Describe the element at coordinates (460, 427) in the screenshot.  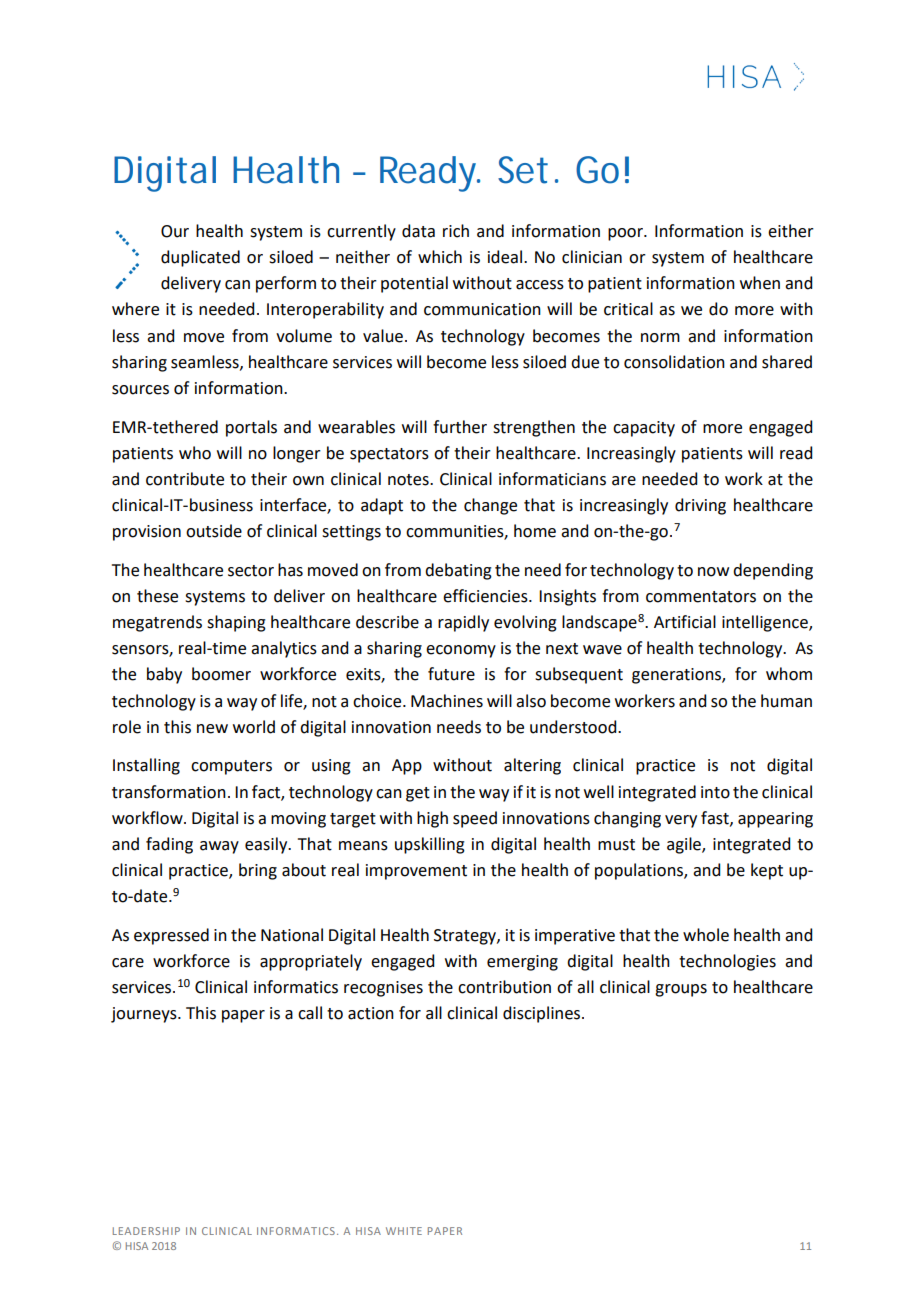
I see `further` at that location.
